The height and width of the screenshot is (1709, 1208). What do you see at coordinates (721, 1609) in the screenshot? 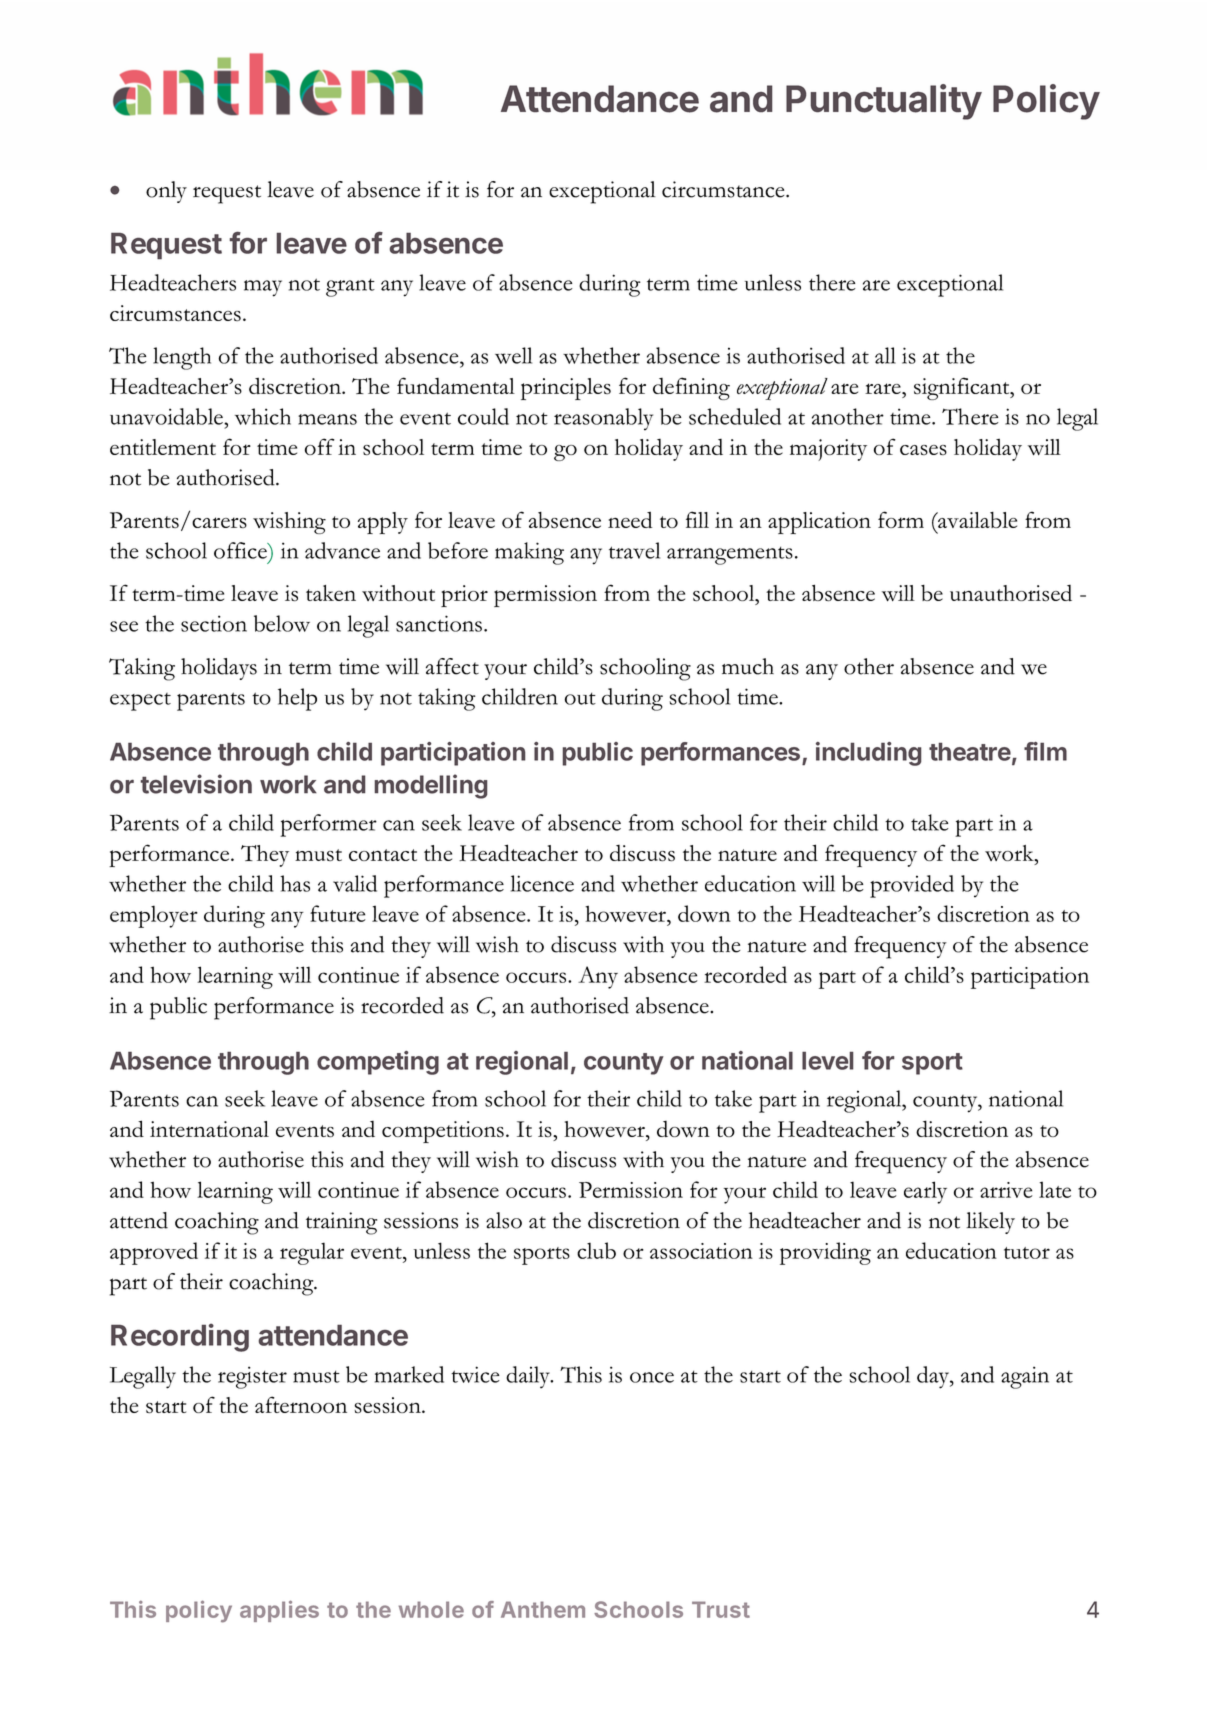
I see `Trust` at bounding box center [721, 1609].
